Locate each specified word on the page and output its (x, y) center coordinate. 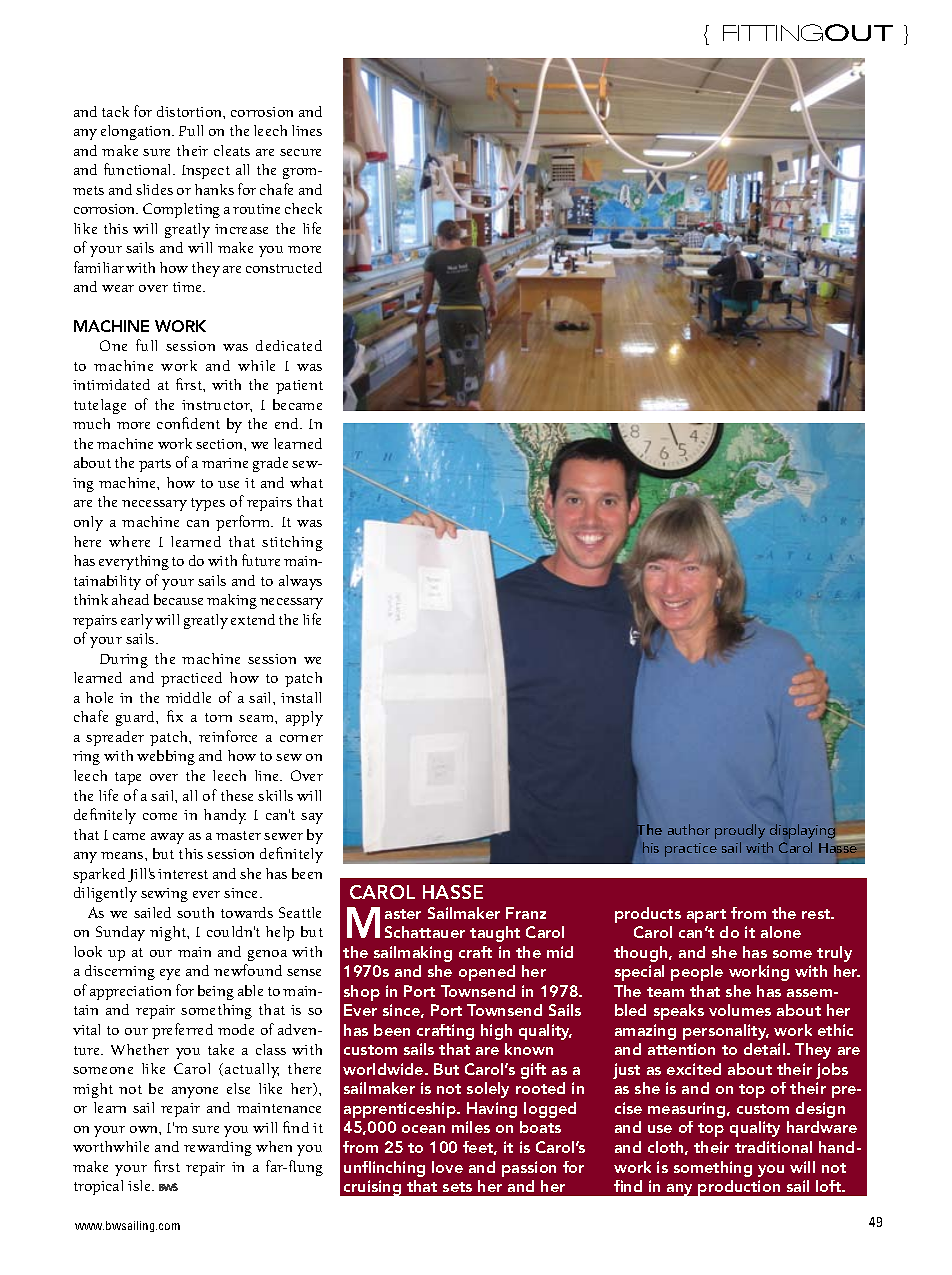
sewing (164, 895)
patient (299, 387)
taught (495, 934)
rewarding (218, 1148)
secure (300, 152)
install (301, 697)
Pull (191, 130)
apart (706, 916)
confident (188, 423)
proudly (740, 831)
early (137, 621)
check (303, 208)
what (306, 482)
